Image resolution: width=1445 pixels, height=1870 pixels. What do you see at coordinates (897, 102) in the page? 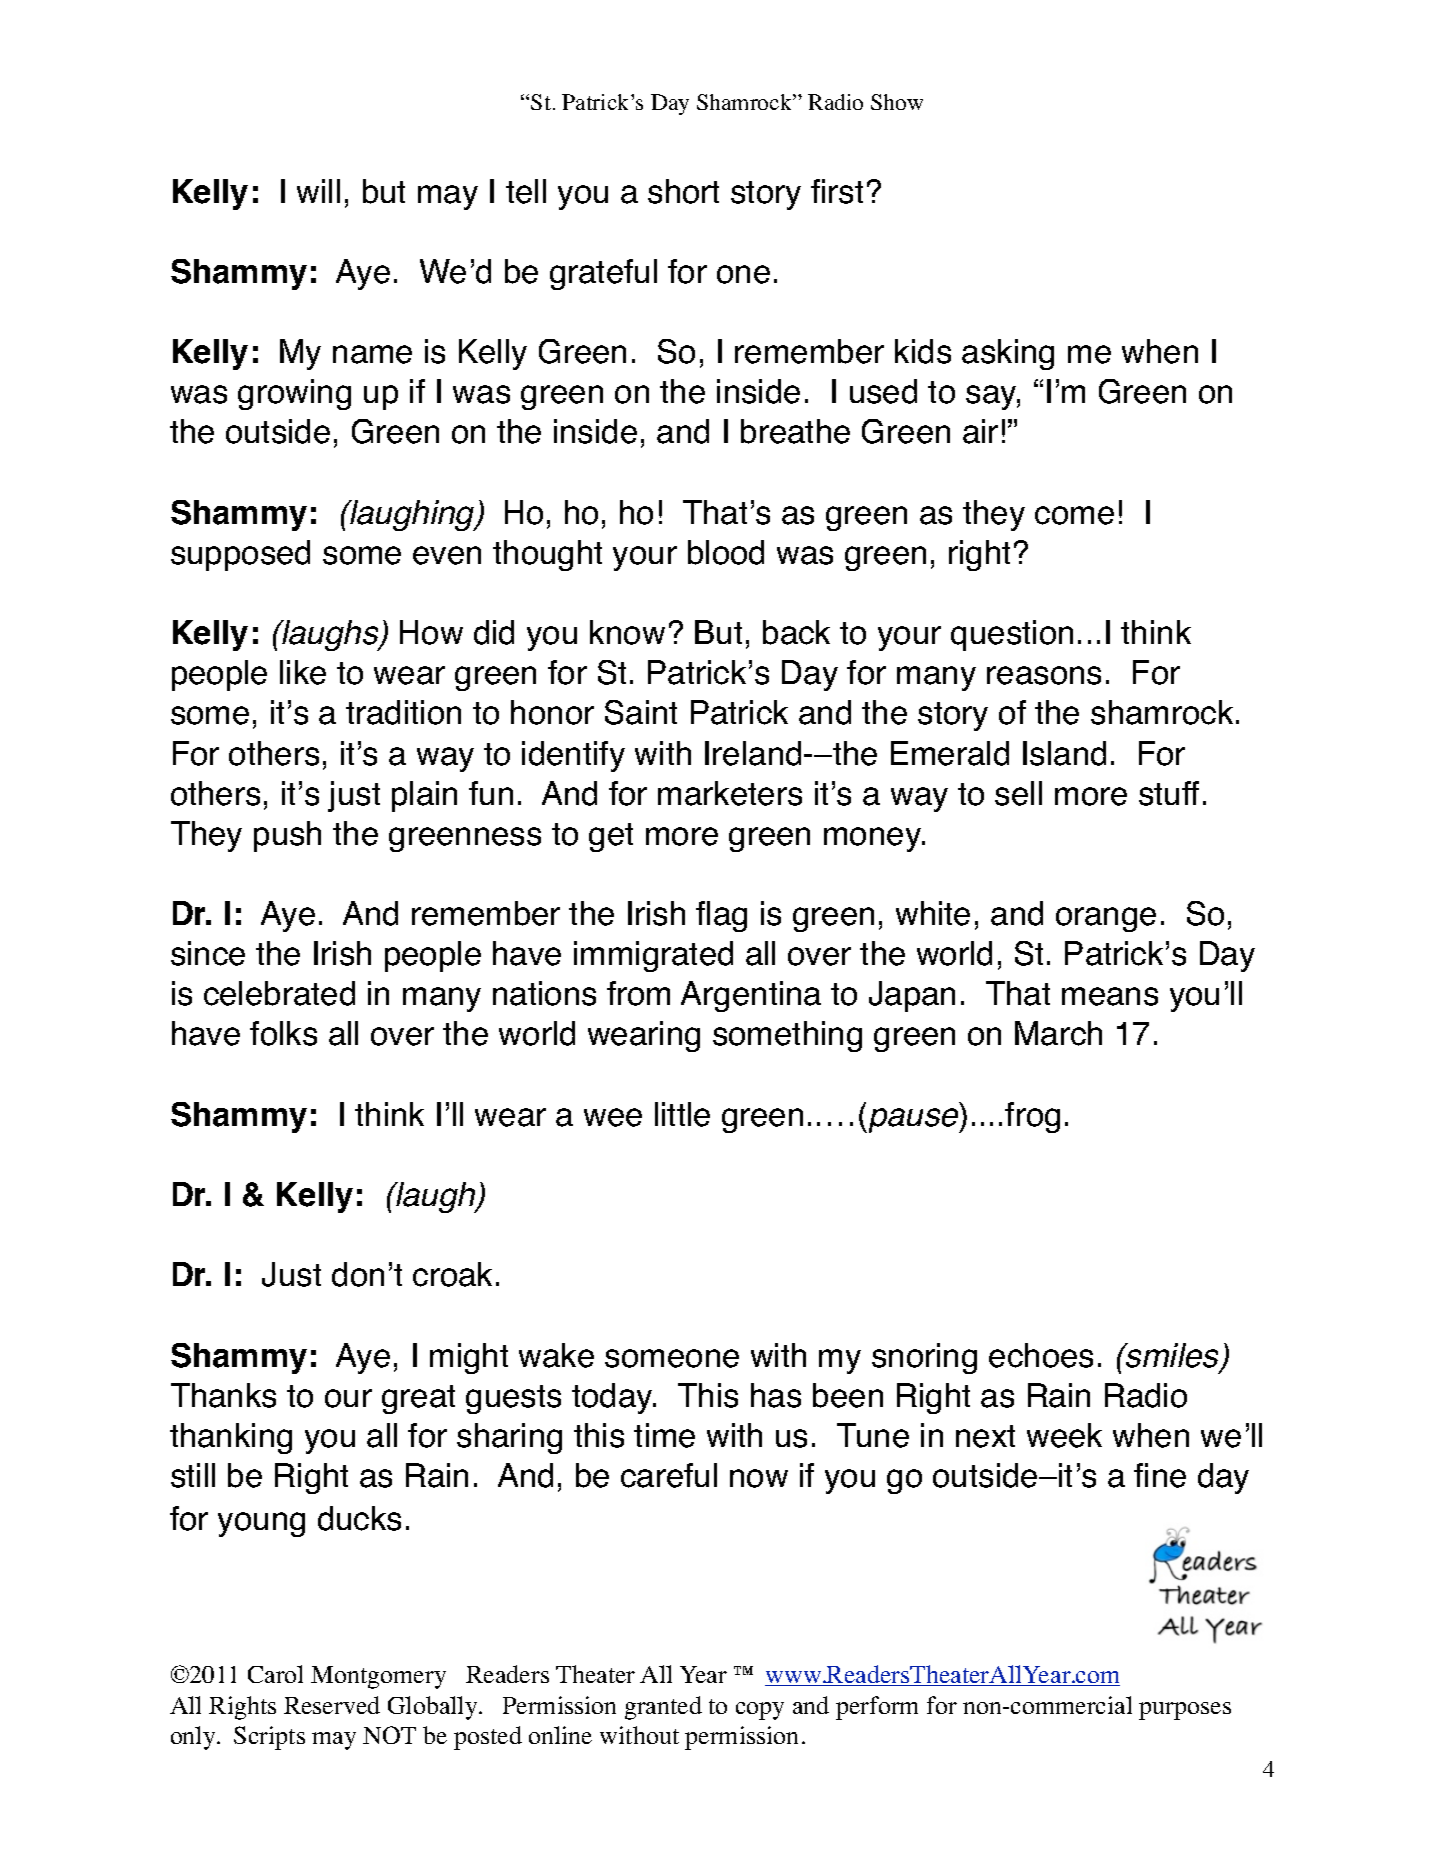
I see `Show` at bounding box center [897, 102].
